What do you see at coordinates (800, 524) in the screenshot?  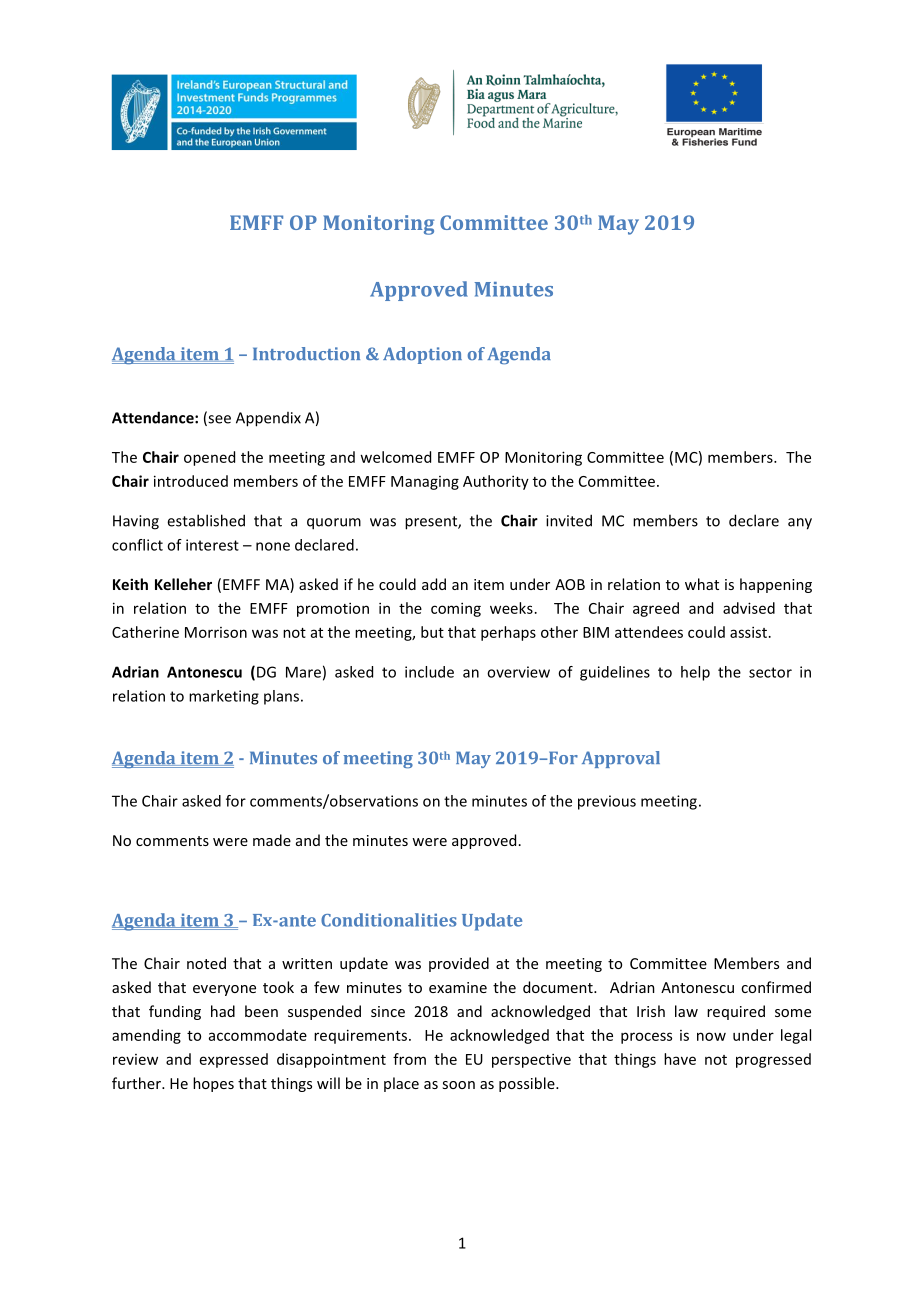 I see `any` at bounding box center [800, 524].
